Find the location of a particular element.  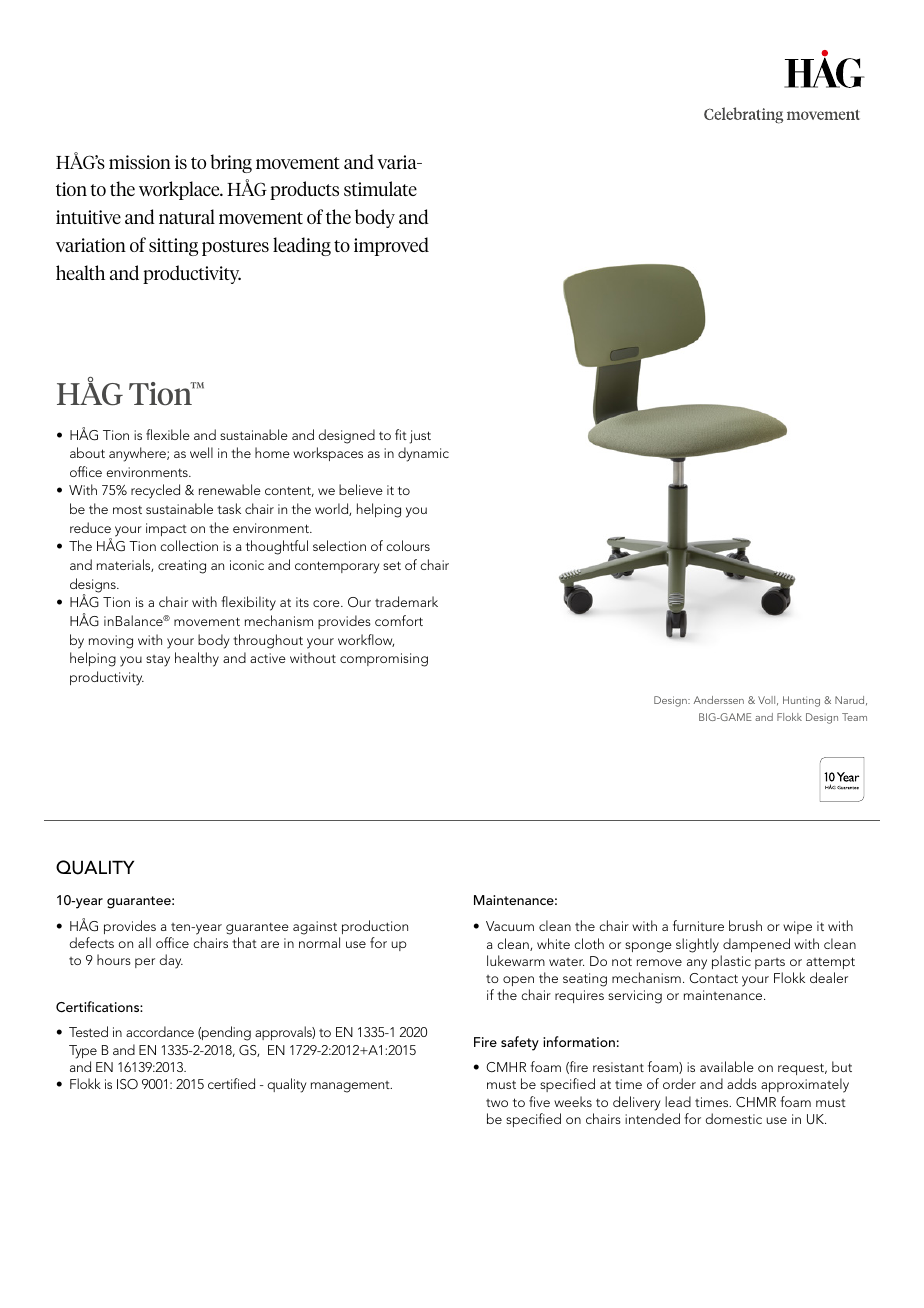

improved is located at coordinates (391, 246).
